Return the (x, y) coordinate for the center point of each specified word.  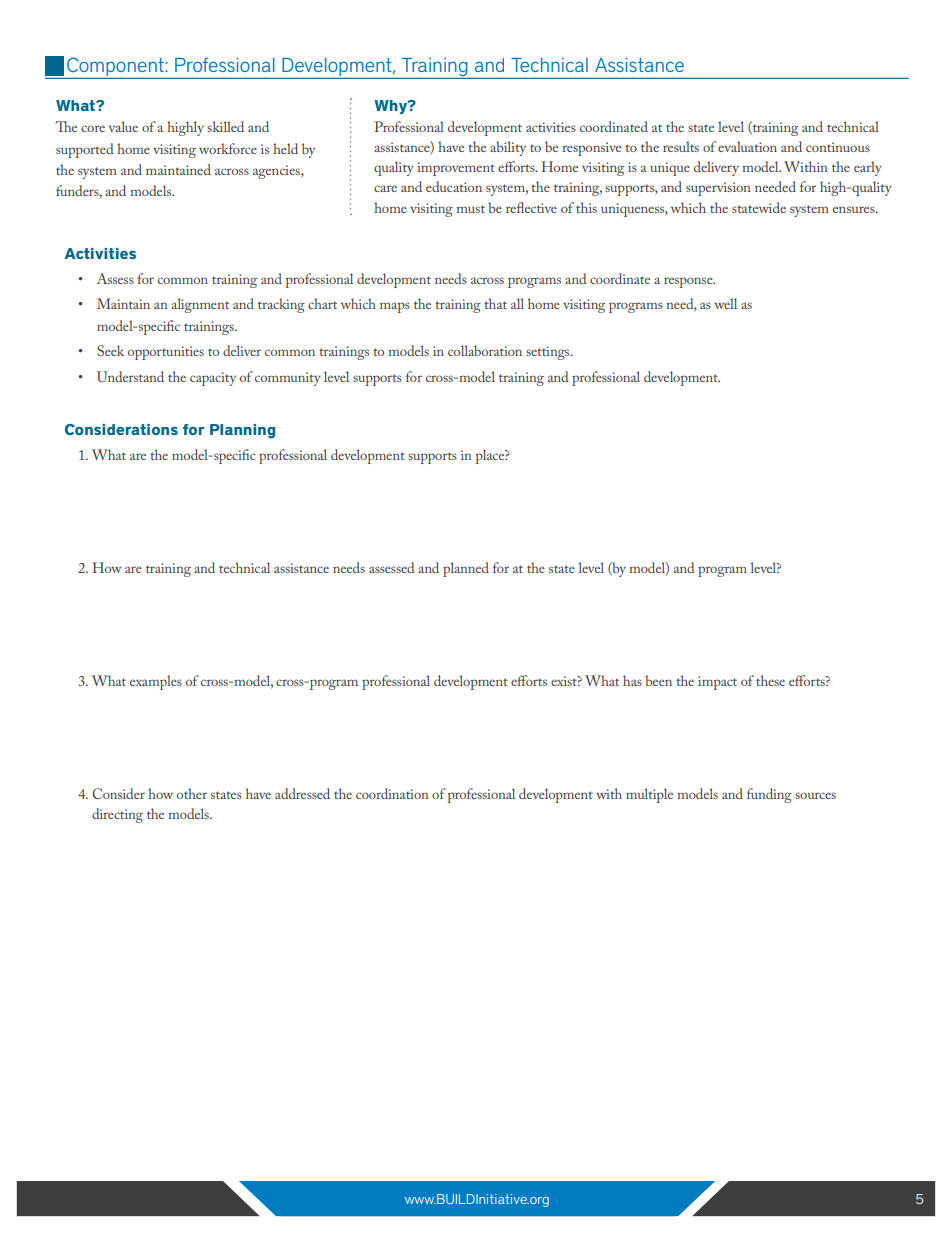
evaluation (747, 146)
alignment (200, 305)
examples (156, 682)
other (192, 793)
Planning (243, 431)
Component (115, 68)
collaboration (485, 350)
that (495, 303)
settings (549, 353)
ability (508, 148)
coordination (392, 793)
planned (466, 569)
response (689, 282)
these (770, 680)
